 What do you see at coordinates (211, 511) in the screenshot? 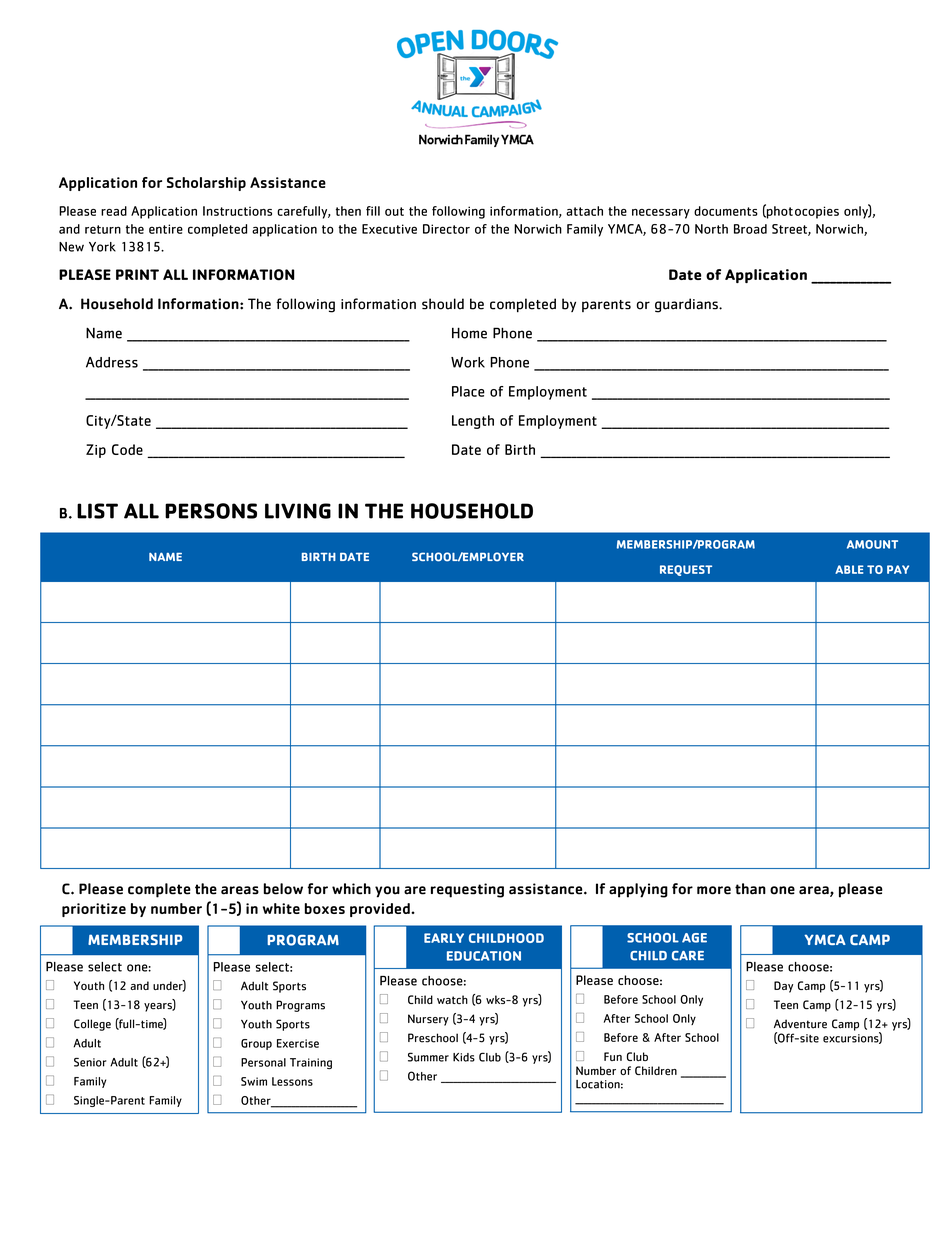
I see `PERSONS` at bounding box center [211, 511].
